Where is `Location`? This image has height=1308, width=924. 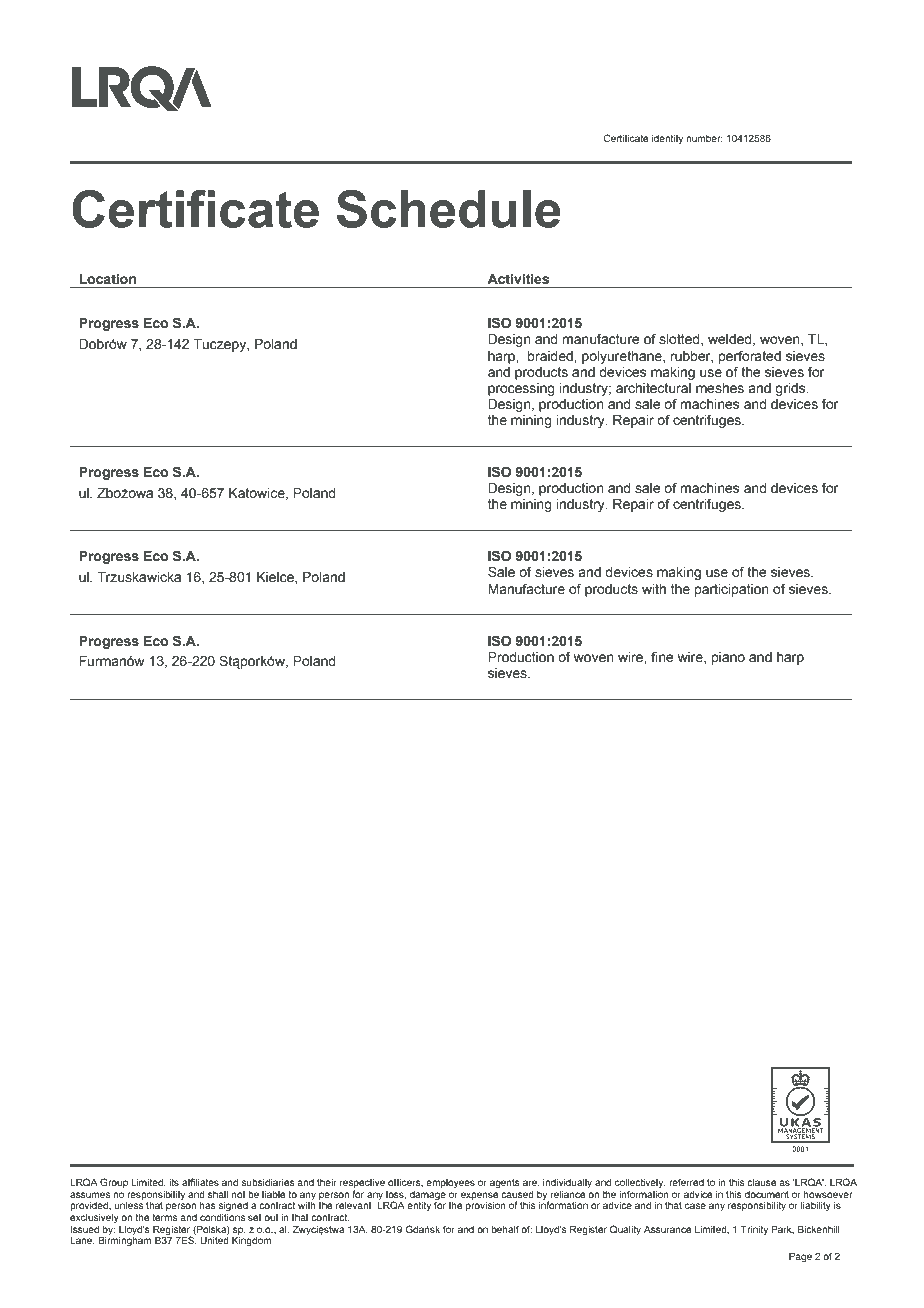 Location is located at coordinates (107, 279).
